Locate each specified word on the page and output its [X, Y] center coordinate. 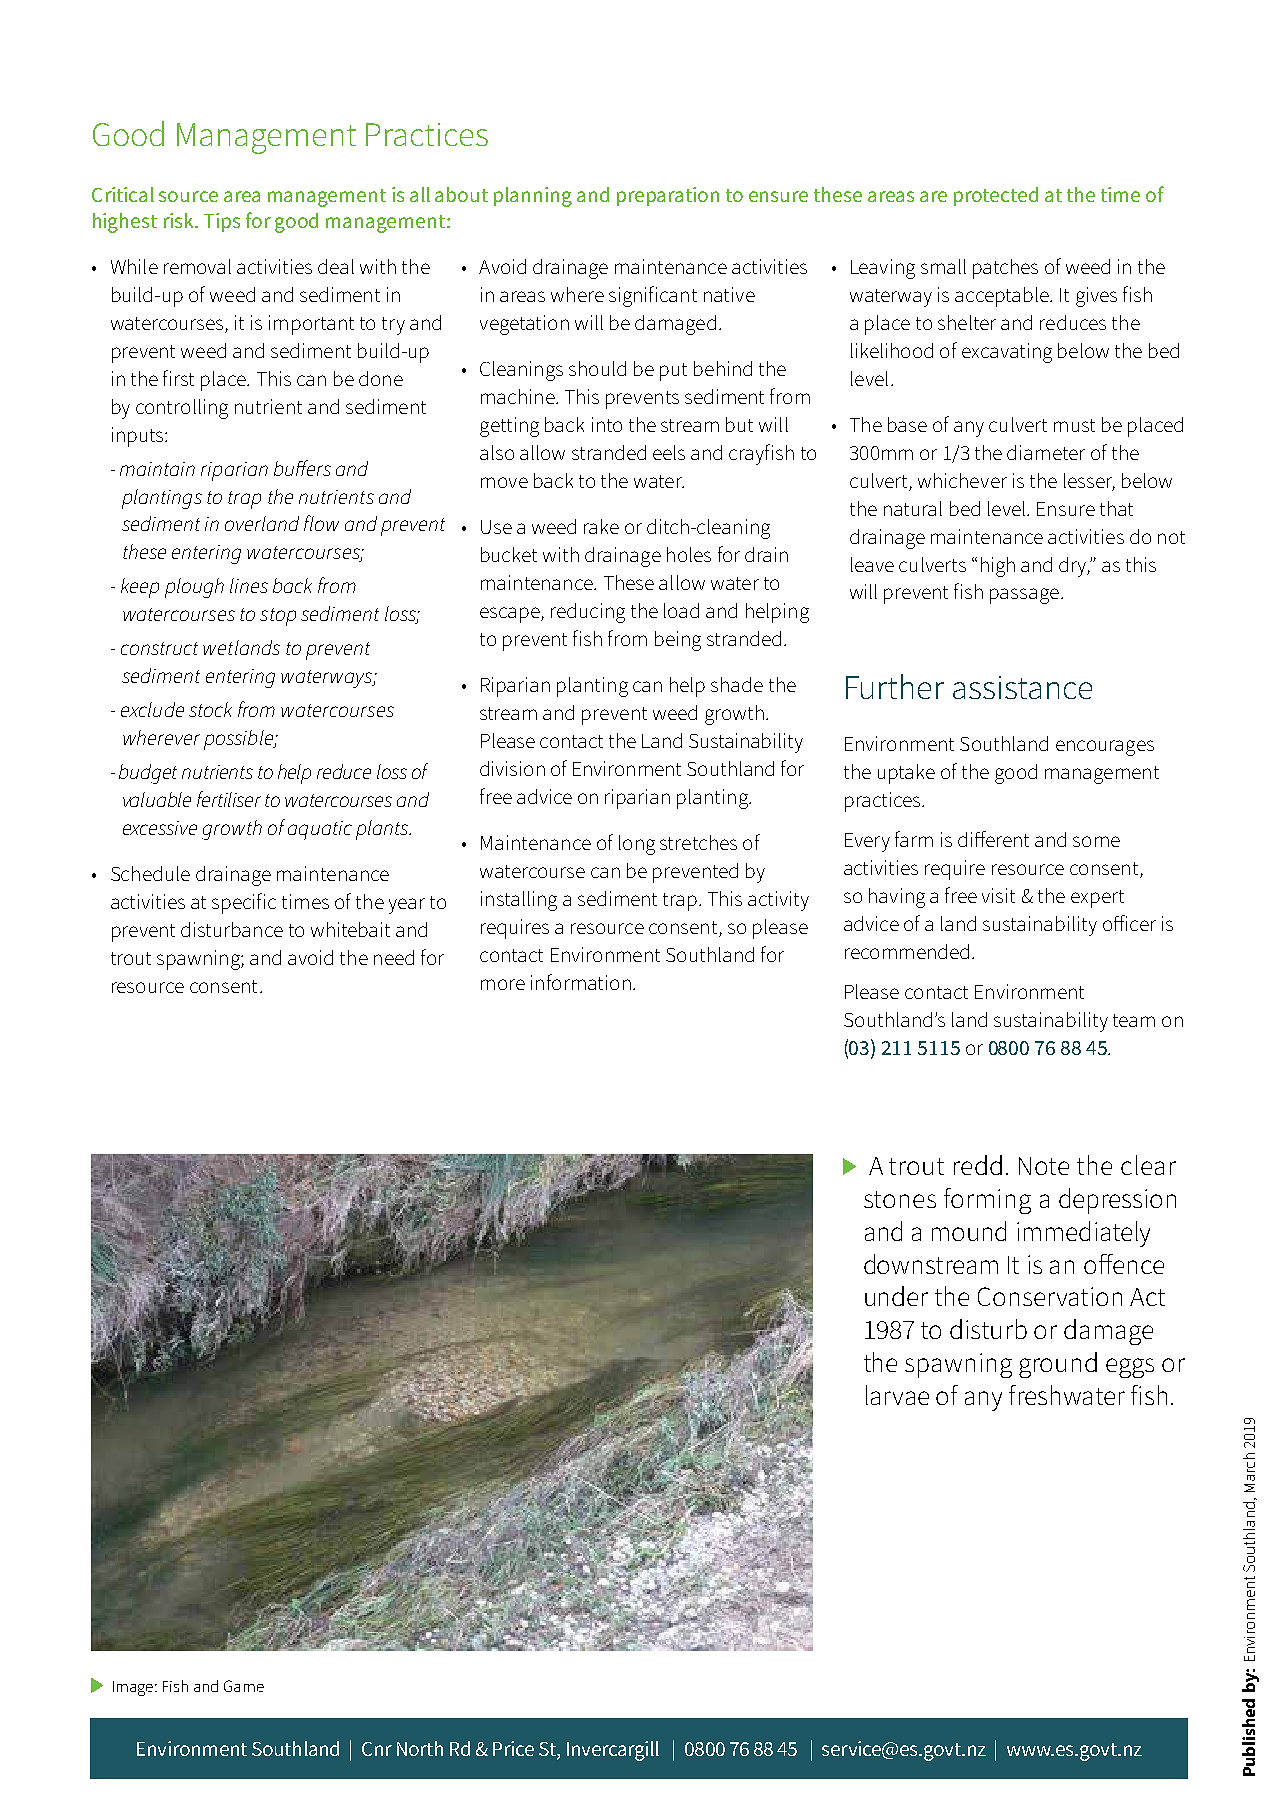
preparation [668, 196]
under [896, 1296]
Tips [222, 222]
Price [513, 1748]
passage [1024, 596]
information [581, 982]
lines [249, 585]
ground [1058, 1365]
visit [998, 895]
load [681, 610]
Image [134, 1688]
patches [1005, 269]
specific [244, 903]
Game [244, 1686]
